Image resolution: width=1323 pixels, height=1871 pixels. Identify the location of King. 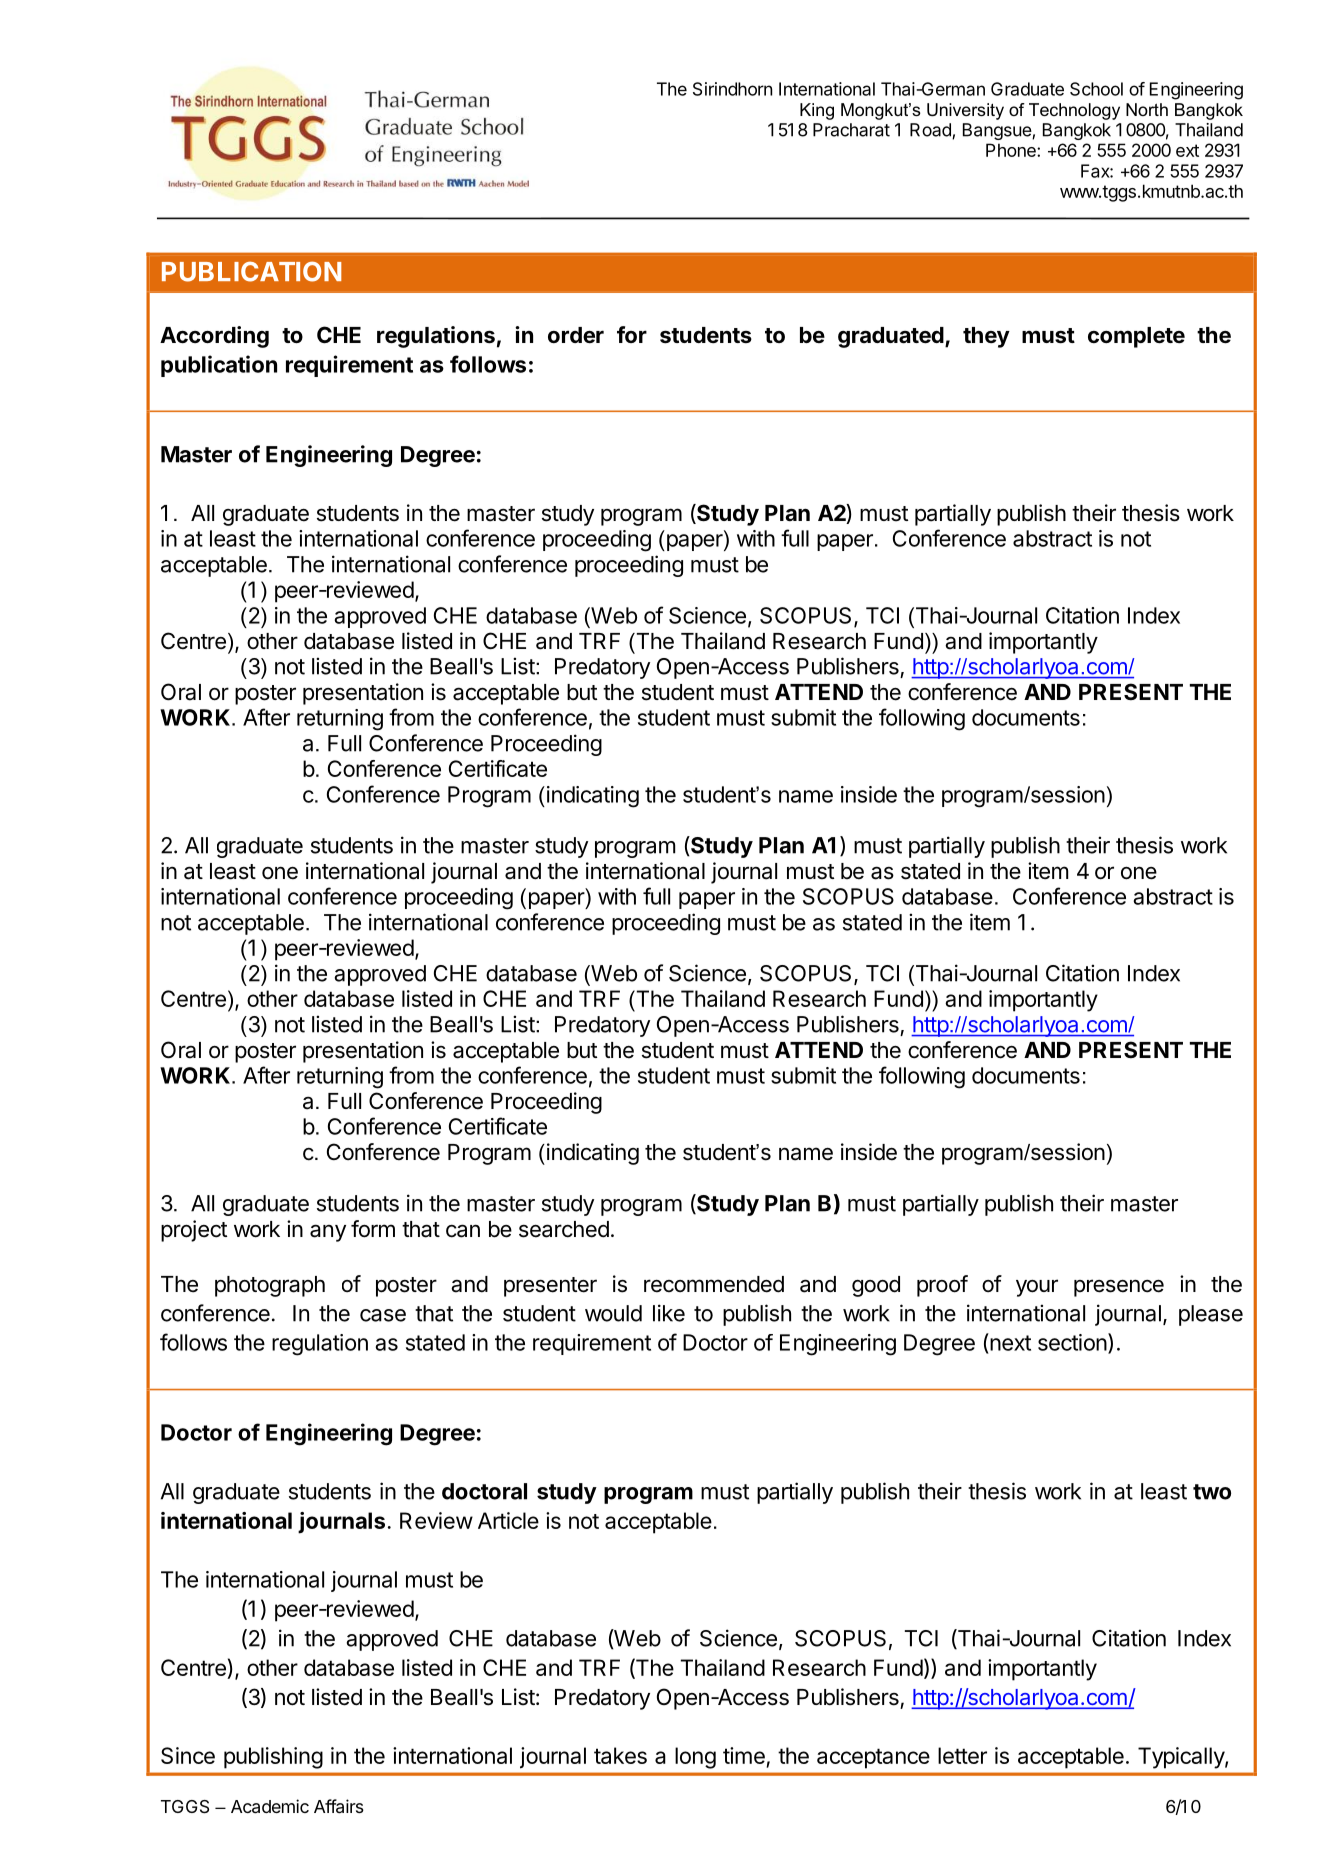
(817, 111).
